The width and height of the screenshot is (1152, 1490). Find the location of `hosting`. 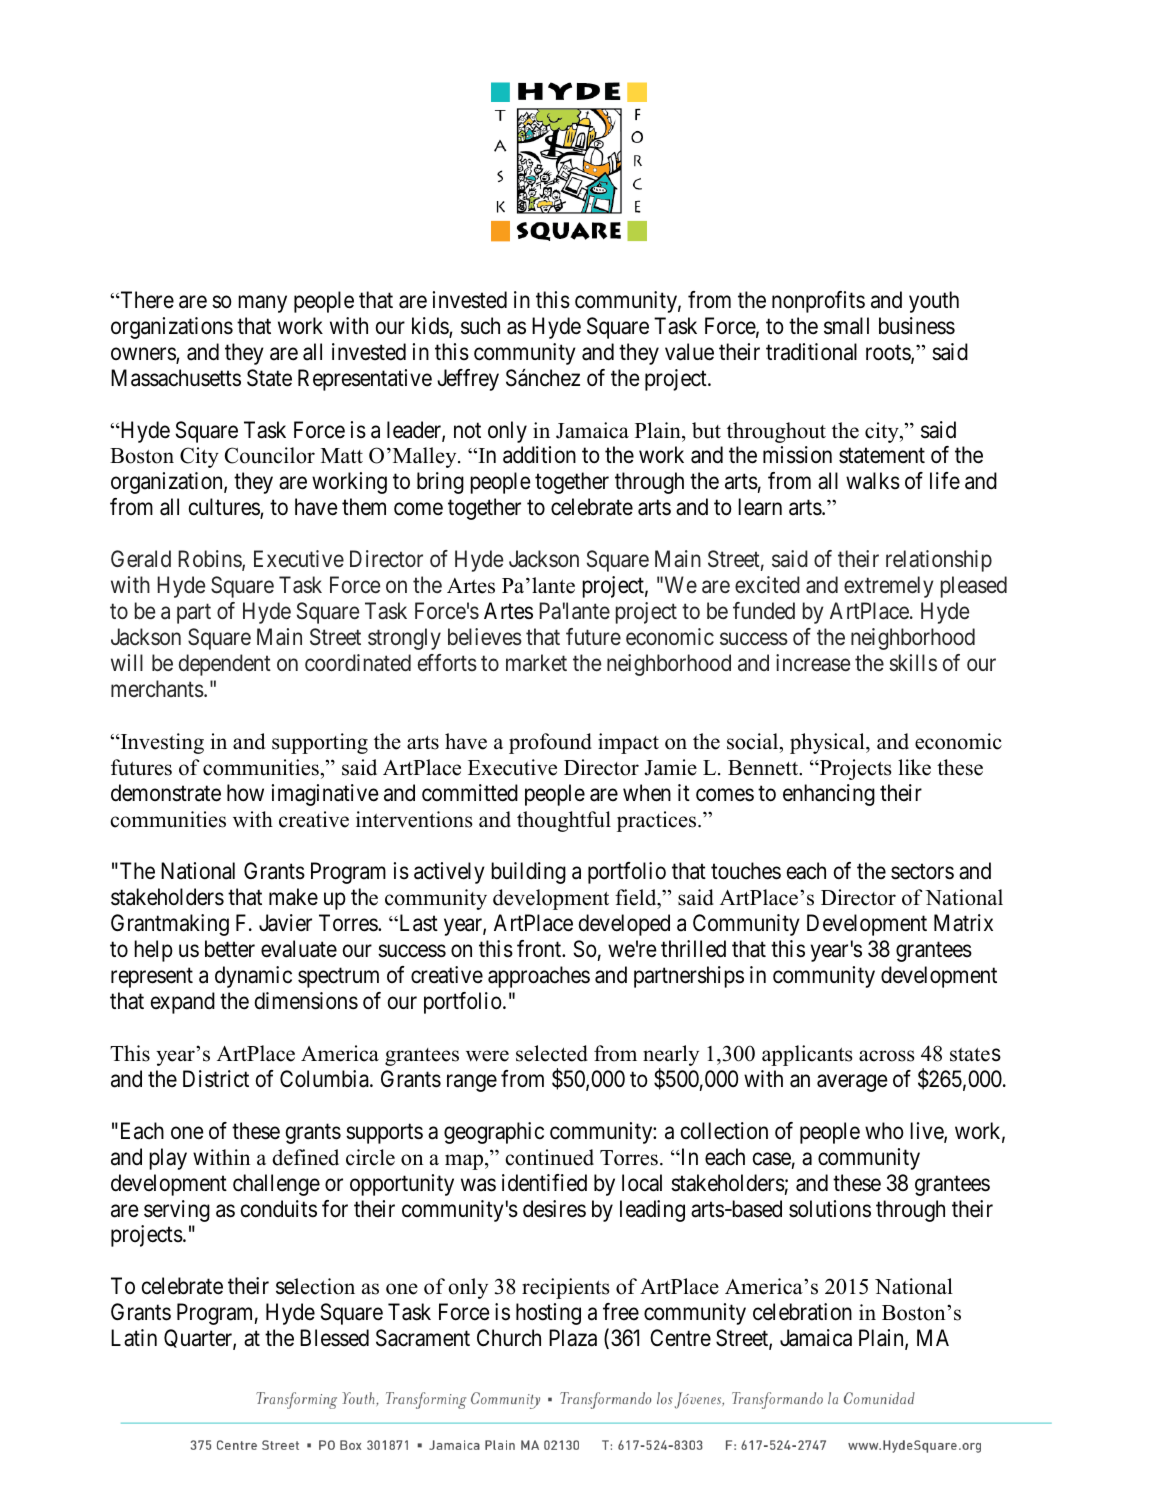

hosting is located at coordinates (548, 1314).
